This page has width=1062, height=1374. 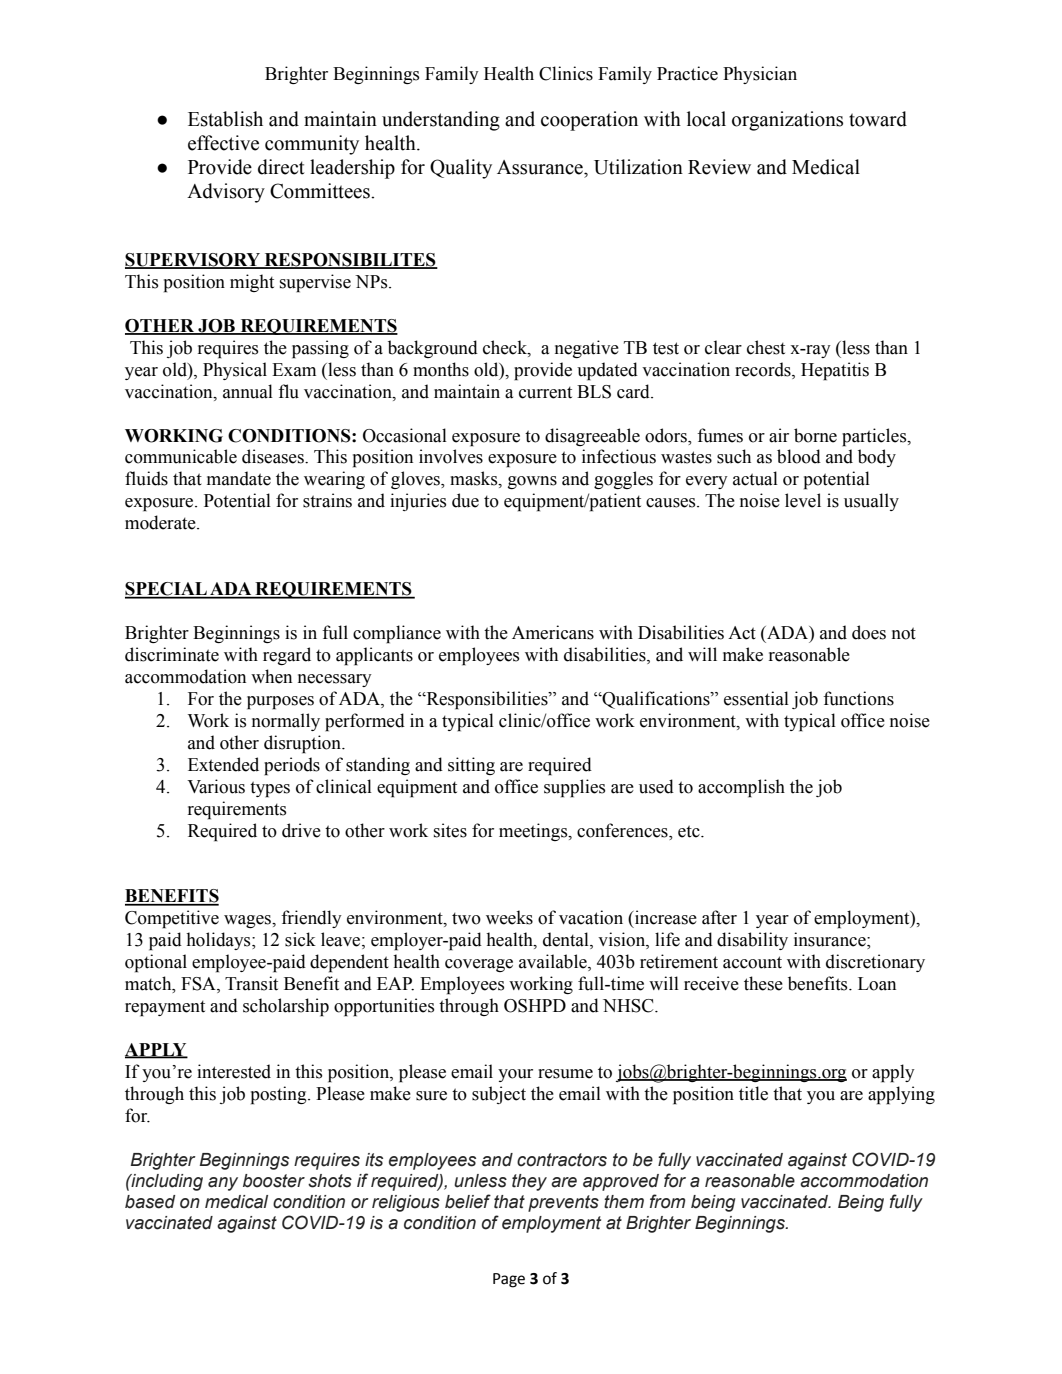 What do you see at coordinates (161, 522) in the page?
I see `moderate` at bounding box center [161, 522].
